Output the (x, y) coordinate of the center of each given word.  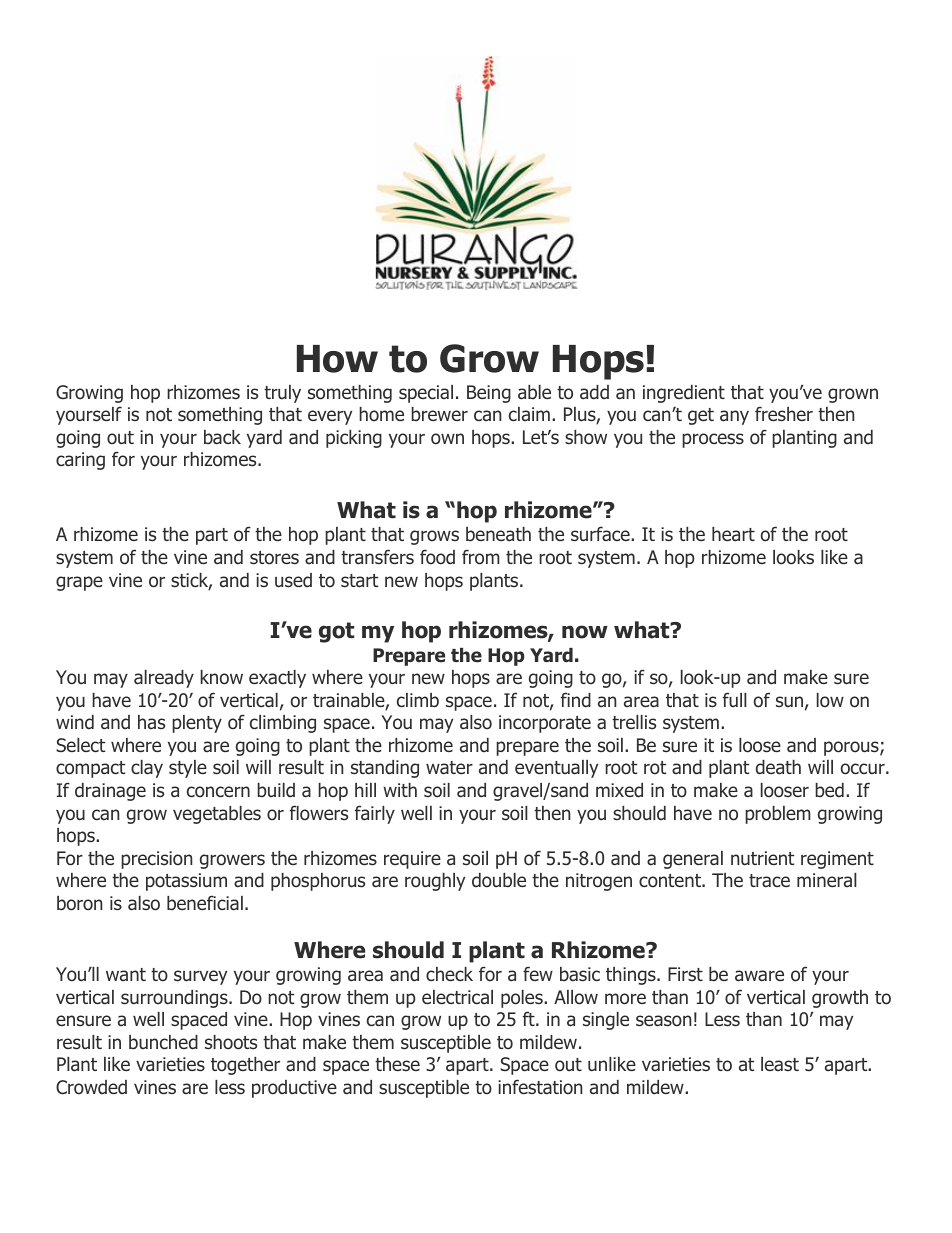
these (397, 1064)
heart (733, 534)
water (449, 768)
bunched (163, 1042)
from (481, 557)
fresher (784, 414)
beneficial (205, 903)
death (778, 767)
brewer (439, 414)
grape (79, 583)
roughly (435, 882)
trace (769, 881)
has (151, 722)
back (222, 437)
